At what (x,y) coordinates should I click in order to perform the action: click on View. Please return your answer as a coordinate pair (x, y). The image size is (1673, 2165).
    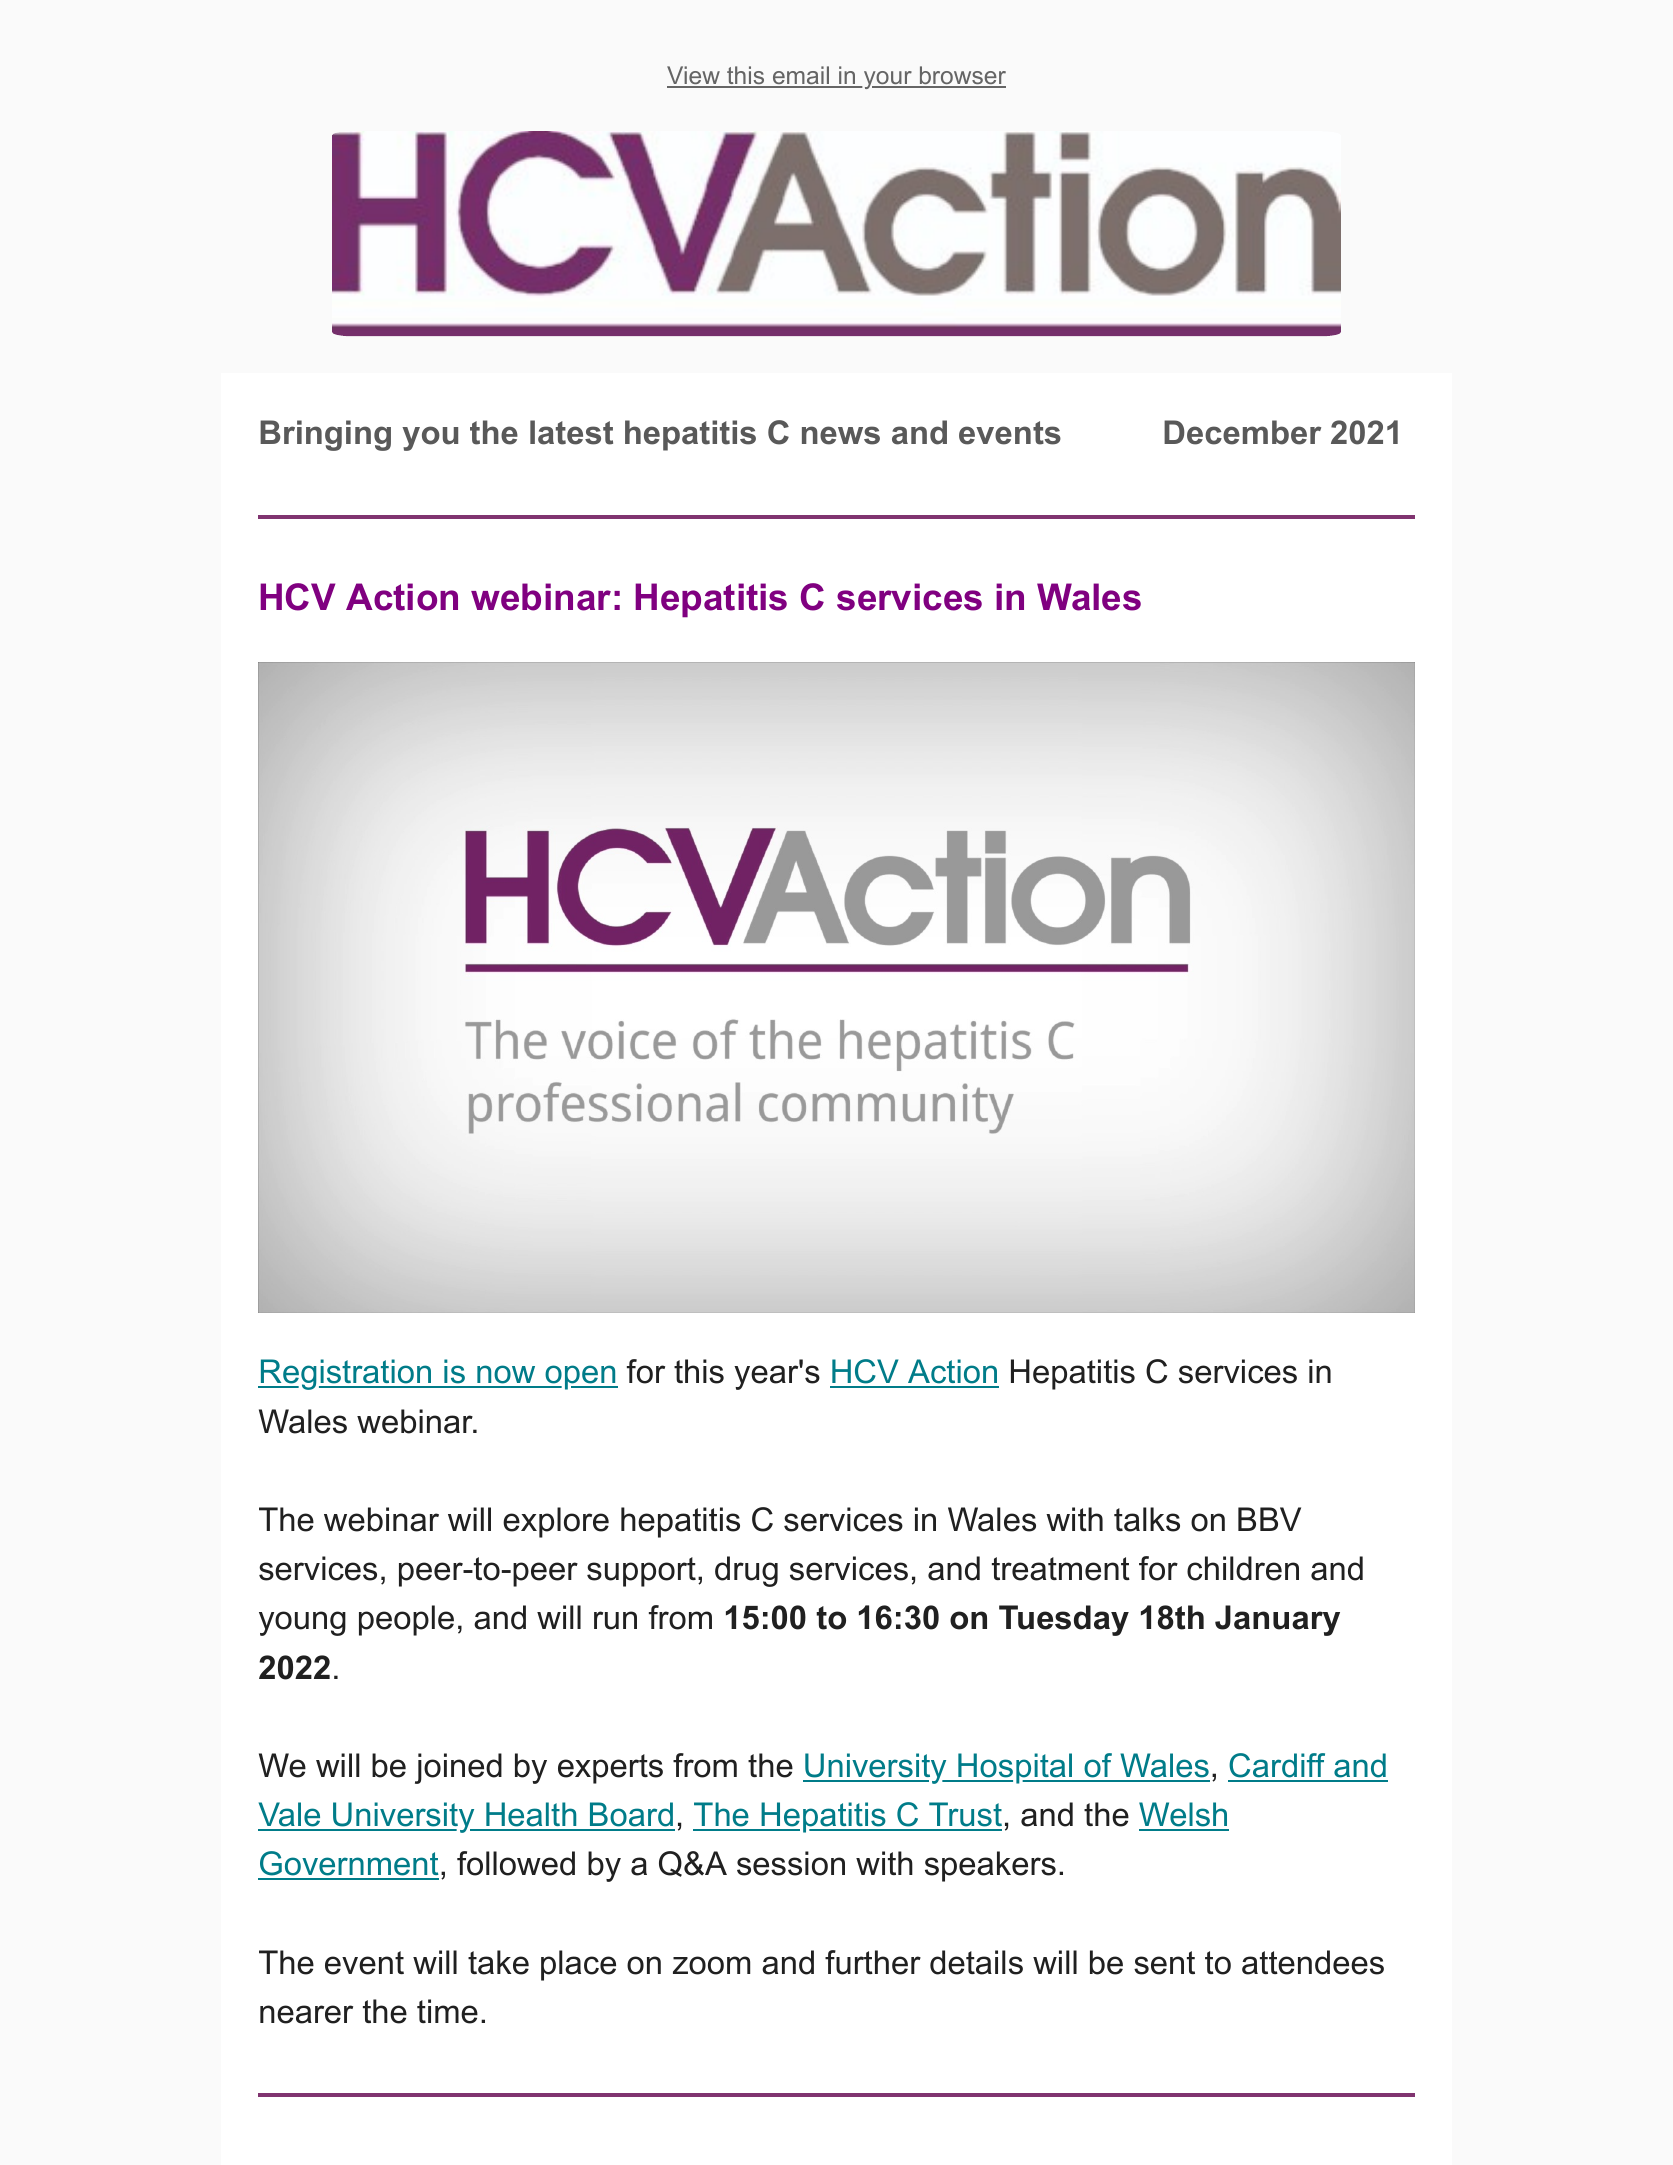
    Looking at the image, I should click on (694, 76).
